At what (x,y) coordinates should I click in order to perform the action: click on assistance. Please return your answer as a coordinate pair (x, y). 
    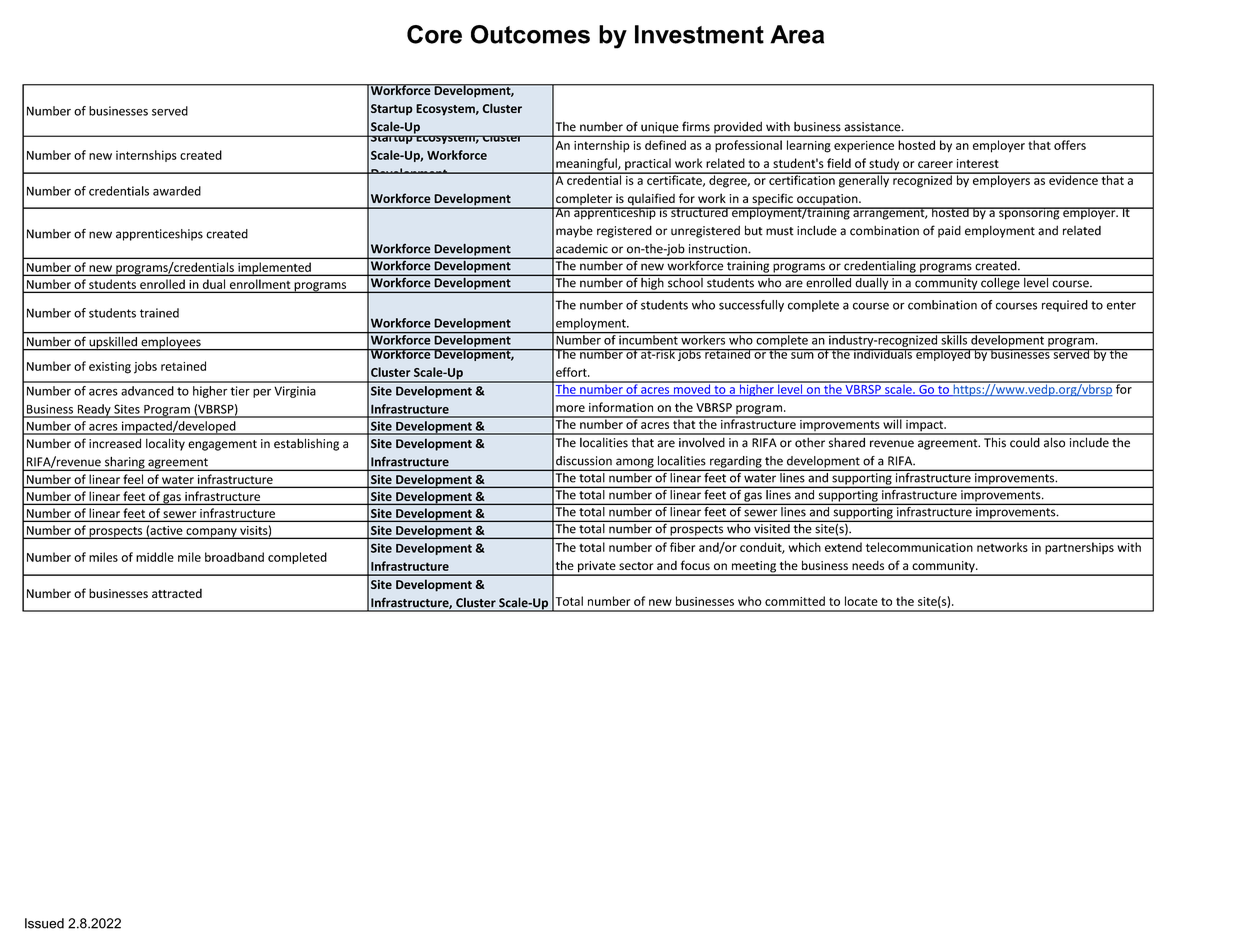
    Looking at the image, I should click on (873, 127).
